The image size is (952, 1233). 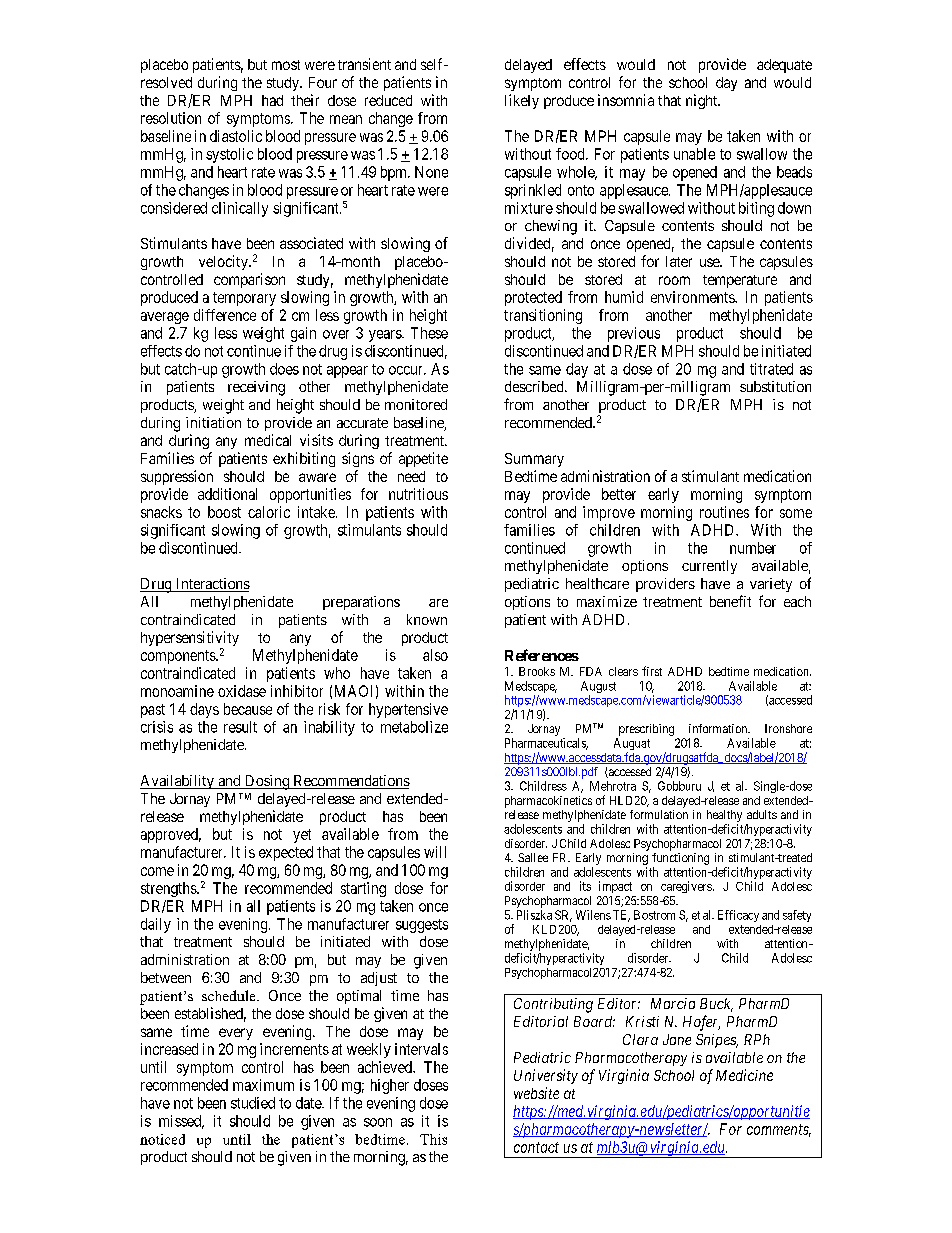 What do you see at coordinates (427, 619) in the image?
I see `known` at bounding box center [427, 619].
